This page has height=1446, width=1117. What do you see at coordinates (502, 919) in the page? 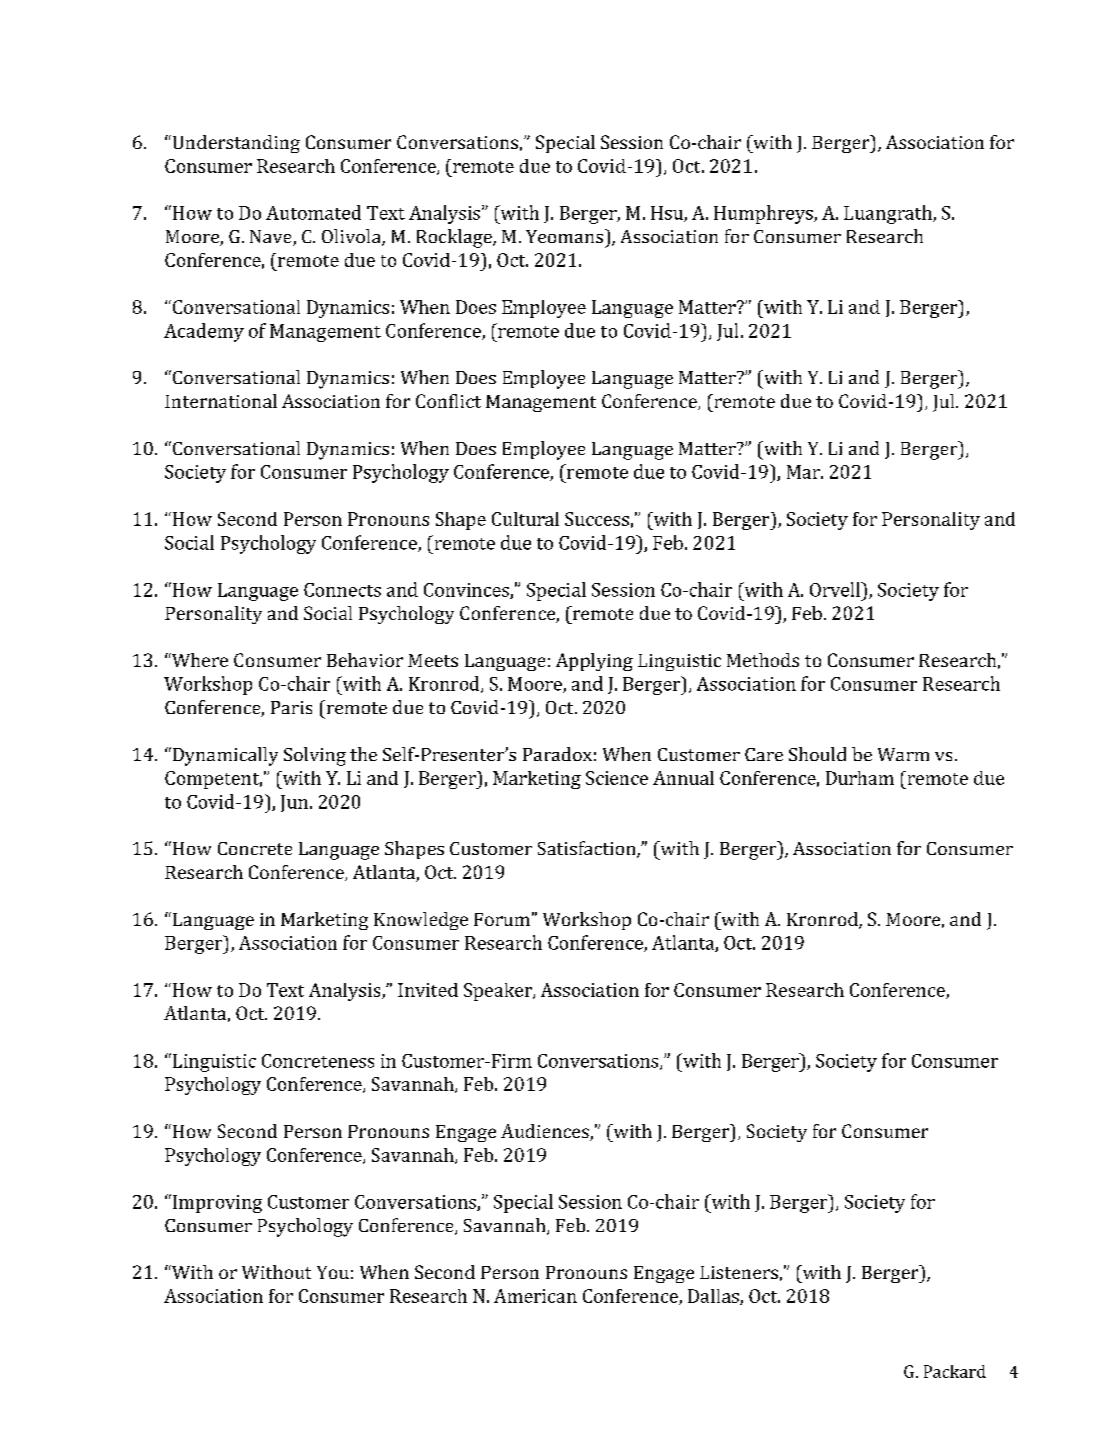
I see `Forum` at bounding box center [502, 919].
